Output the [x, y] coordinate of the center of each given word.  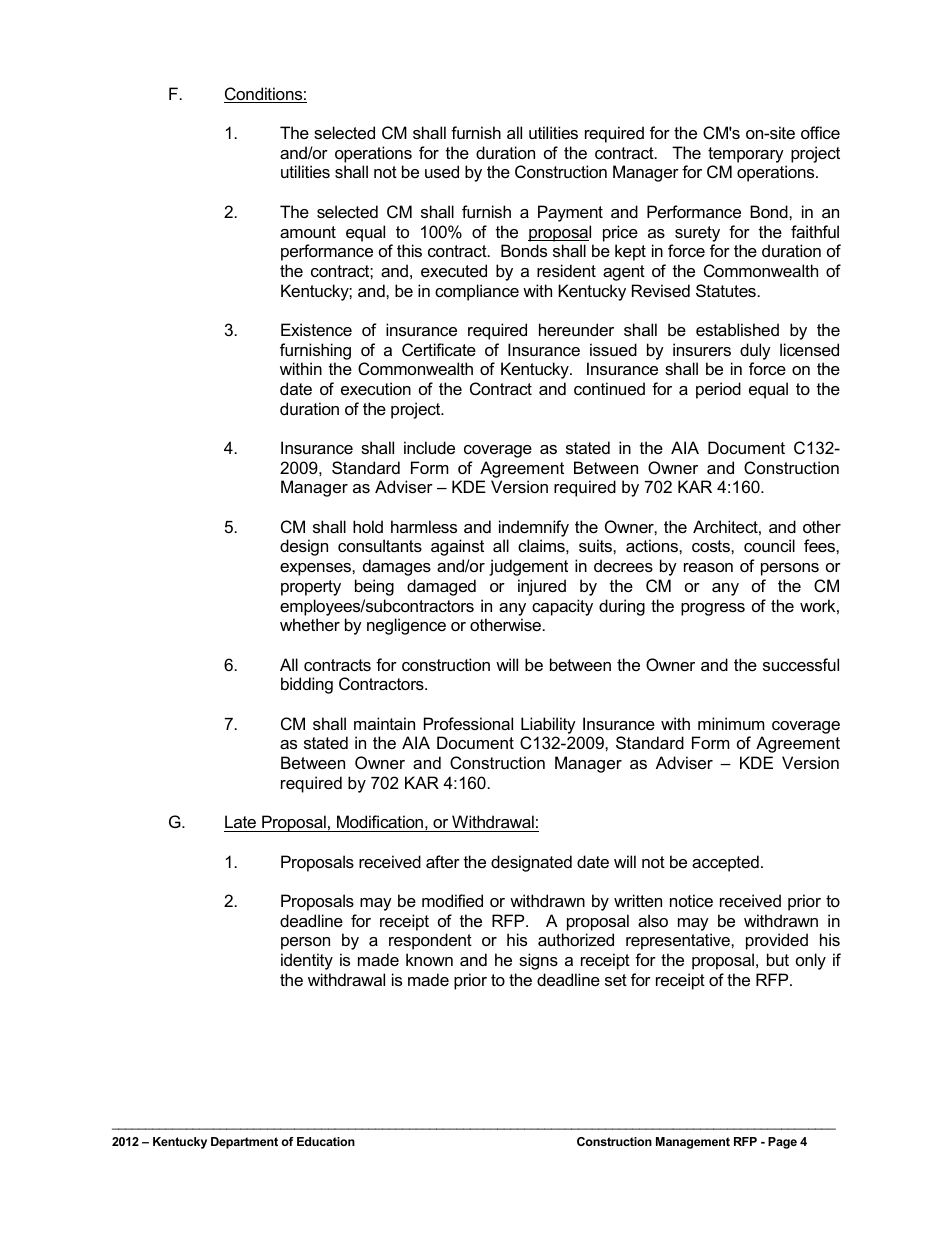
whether [310, 624]
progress [713, 609]
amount [308, 232]
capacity [562, 607]
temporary [746, 155]
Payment [570, 213]
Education [326, 1141]
